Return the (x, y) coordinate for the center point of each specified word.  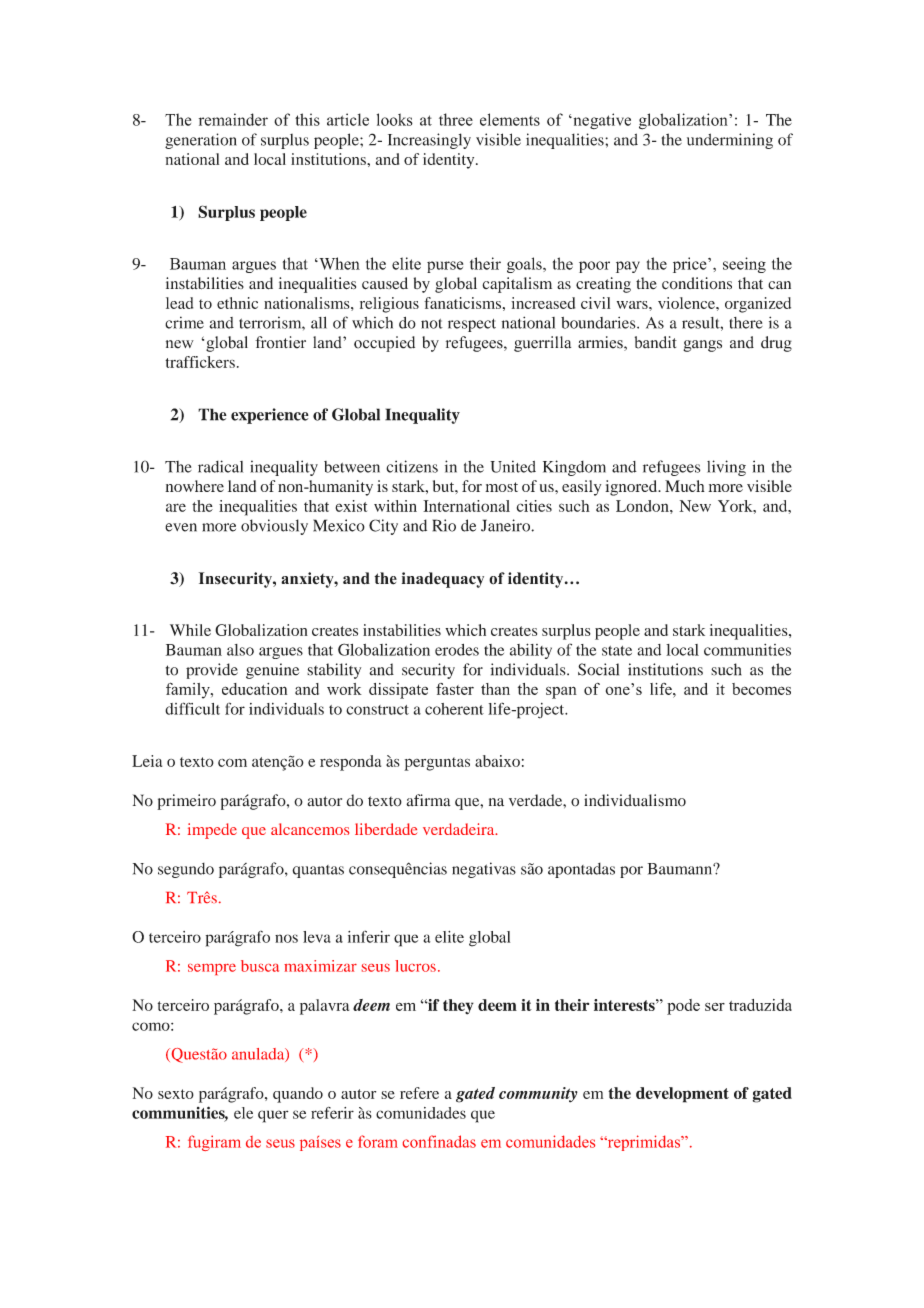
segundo (186, 870)
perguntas (437, 764)
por (631, 872)
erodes (457, 650)
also (240, 650)
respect (472, 325)
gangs (702, 346)
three (456, 119)
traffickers (200, 362)
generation (201, 141)
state (617, 651)
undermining (730, 141)
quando (298, 1095)
